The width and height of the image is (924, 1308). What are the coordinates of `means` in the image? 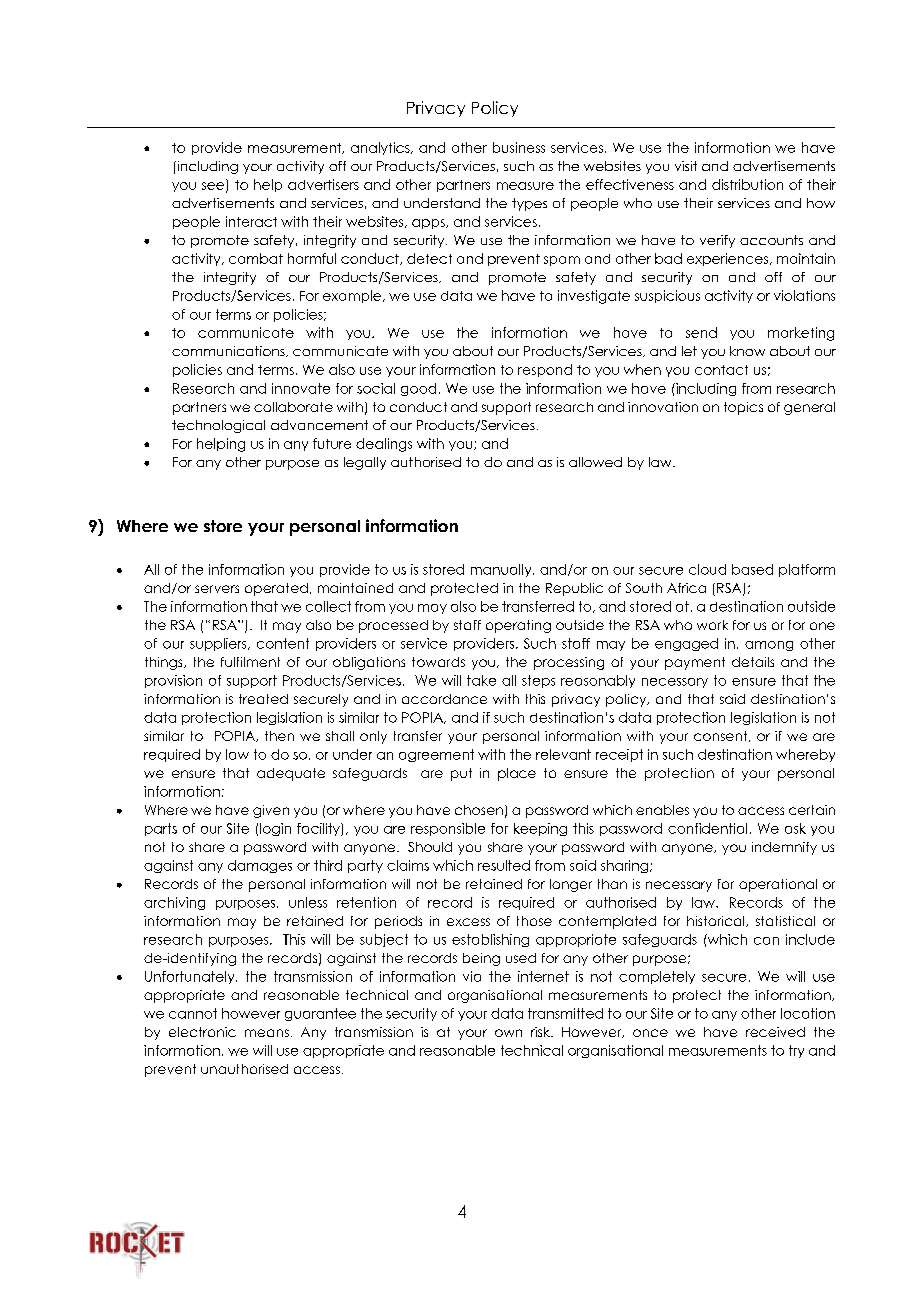 It's located at (267, 1033).
